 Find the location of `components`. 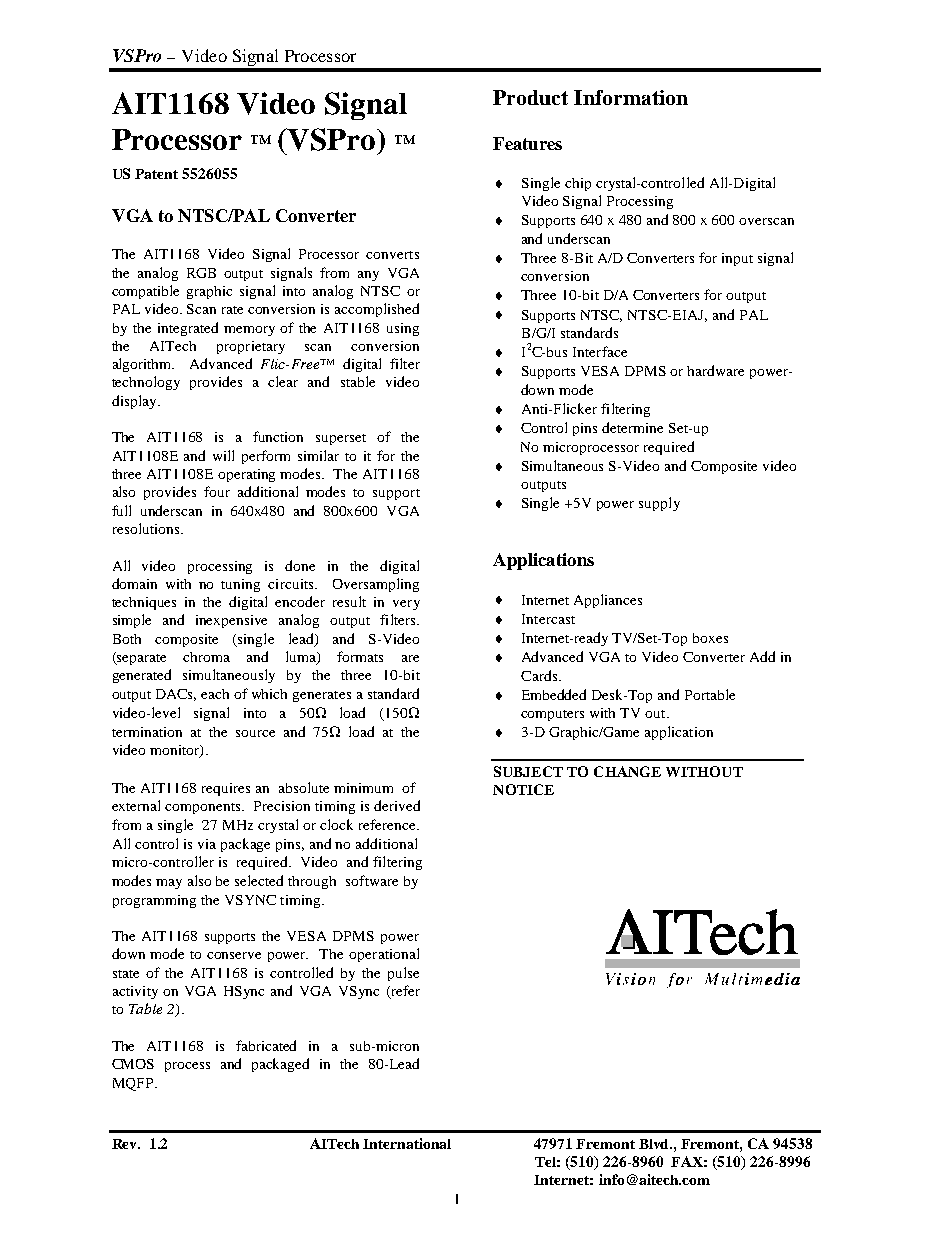

components is located at coordinates (204, 808).
